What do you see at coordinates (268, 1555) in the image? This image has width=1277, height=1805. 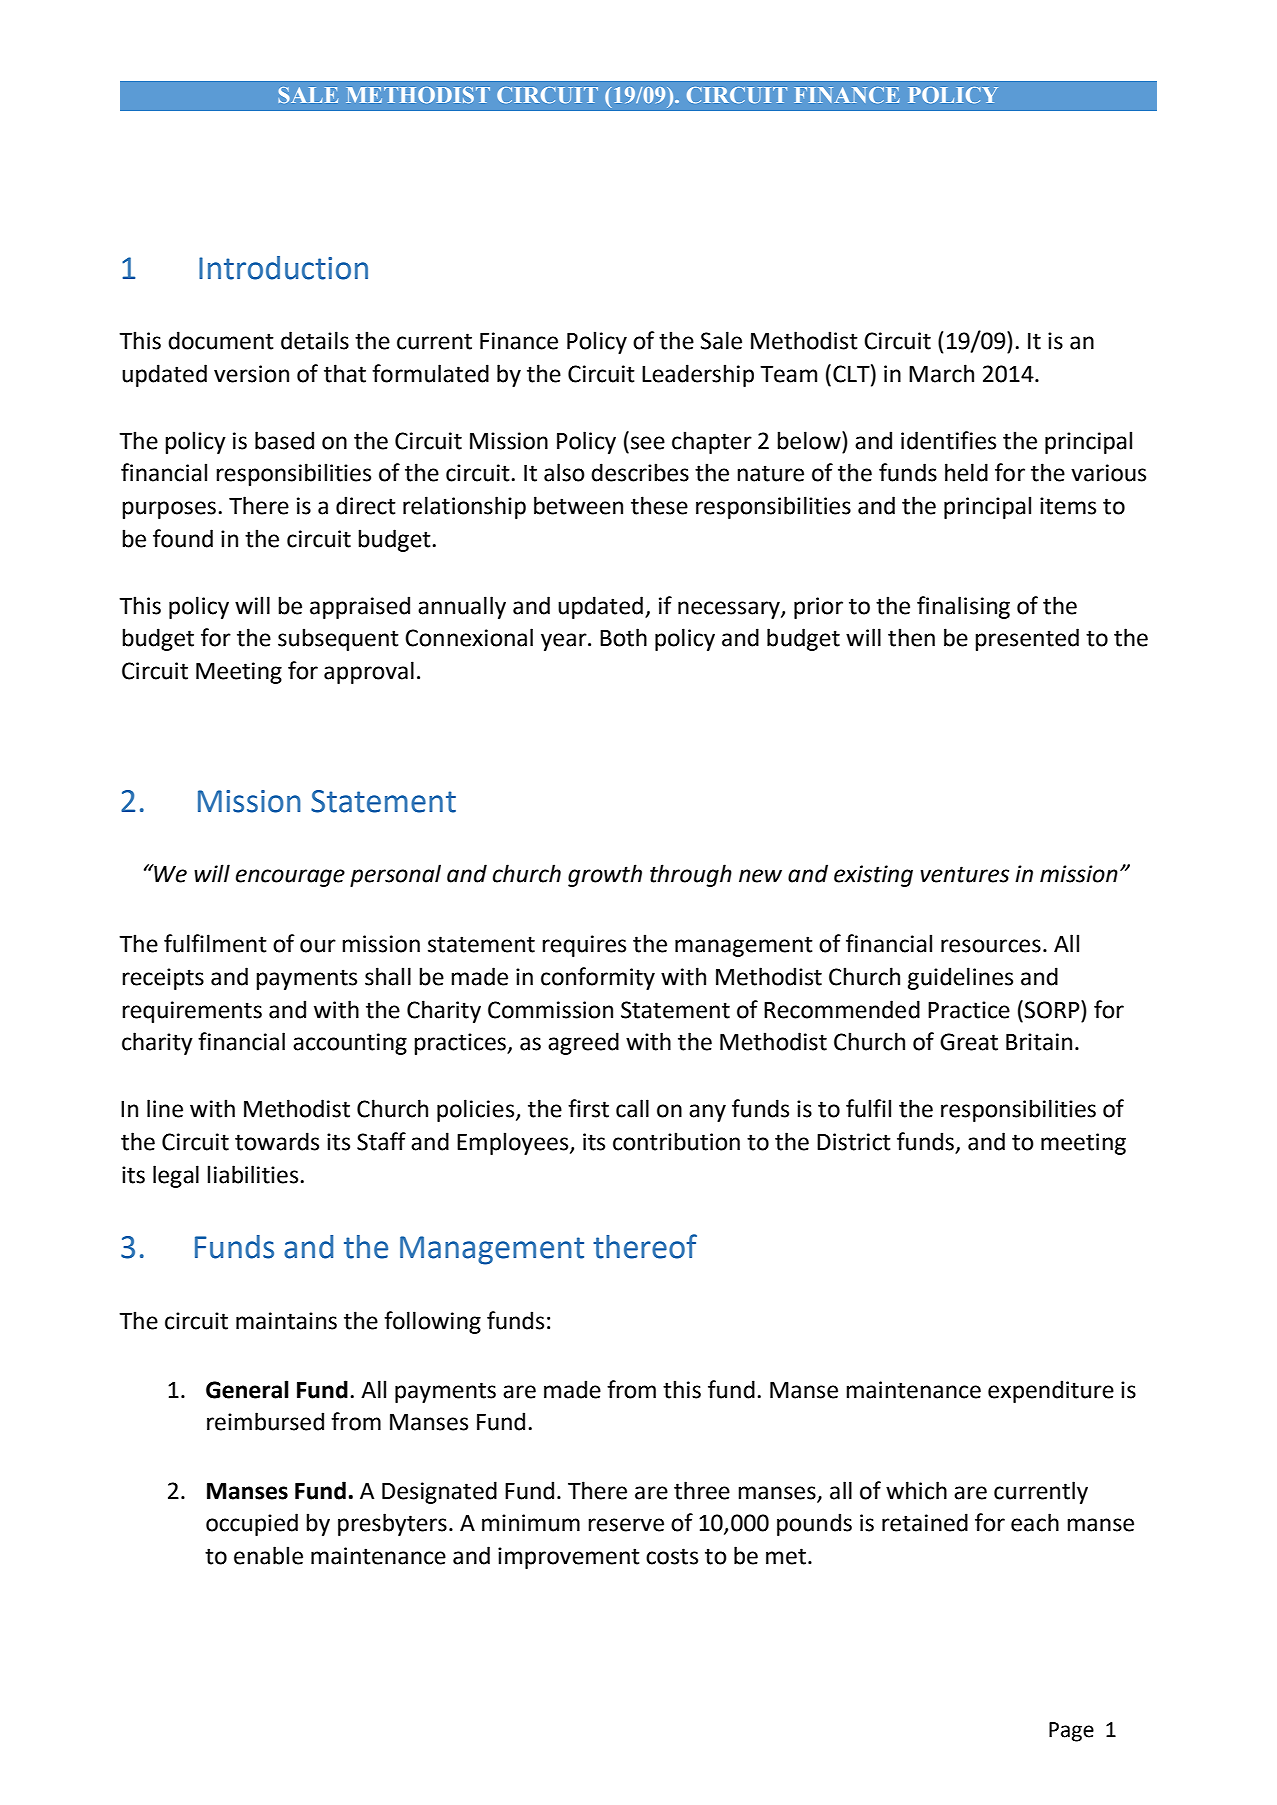 I see `enable` at bounding box center [268, 1555].
